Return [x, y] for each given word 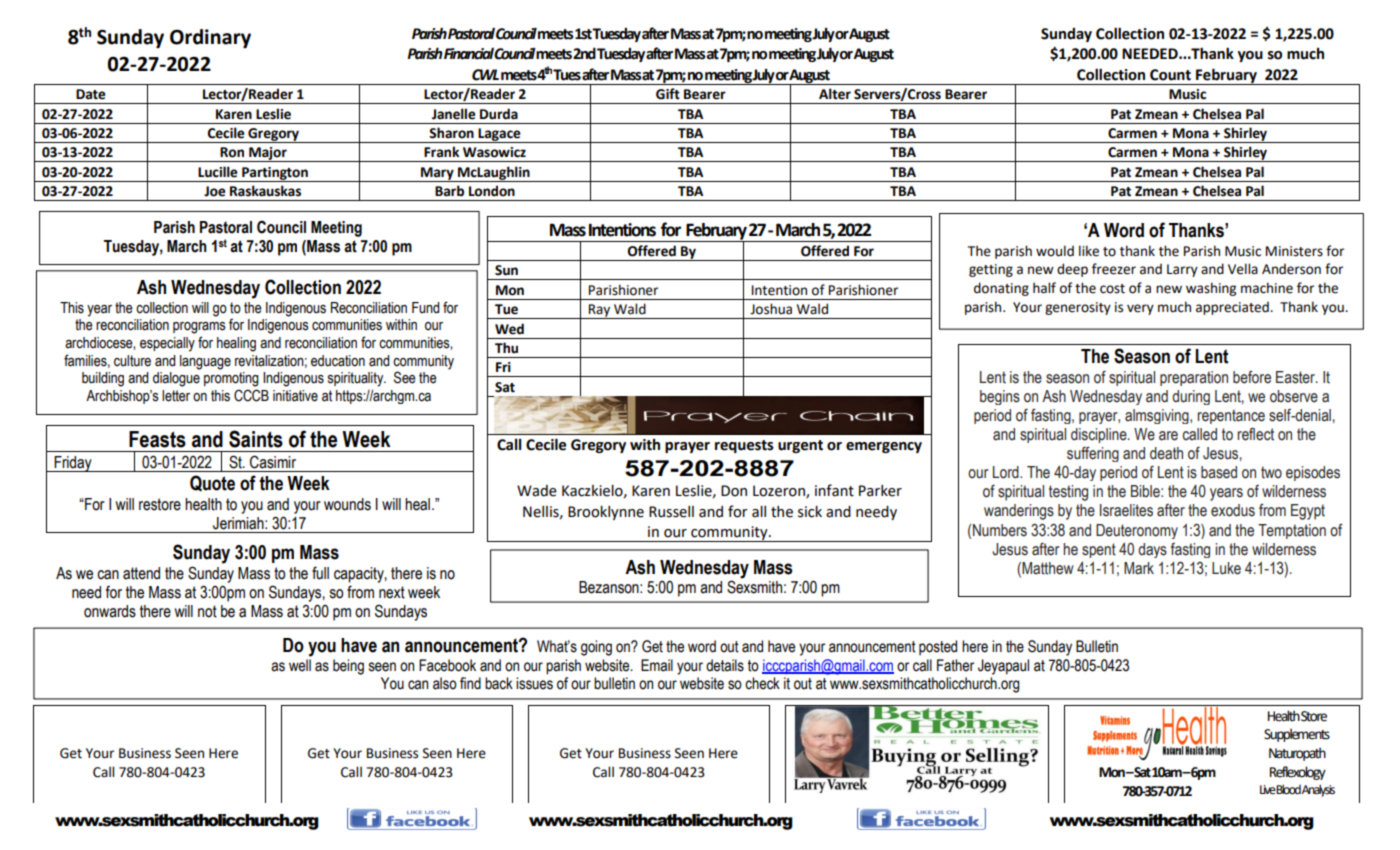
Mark [1139, 568]
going [596, 648]
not [207, 611]
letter [176, 396]
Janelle [454, 114]
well [300, 665]
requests [744, 446]
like [1089, 251]
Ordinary [210, 38]
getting [991, 270]
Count [1170, 75]
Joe [215, 191]
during [1191, 397]
